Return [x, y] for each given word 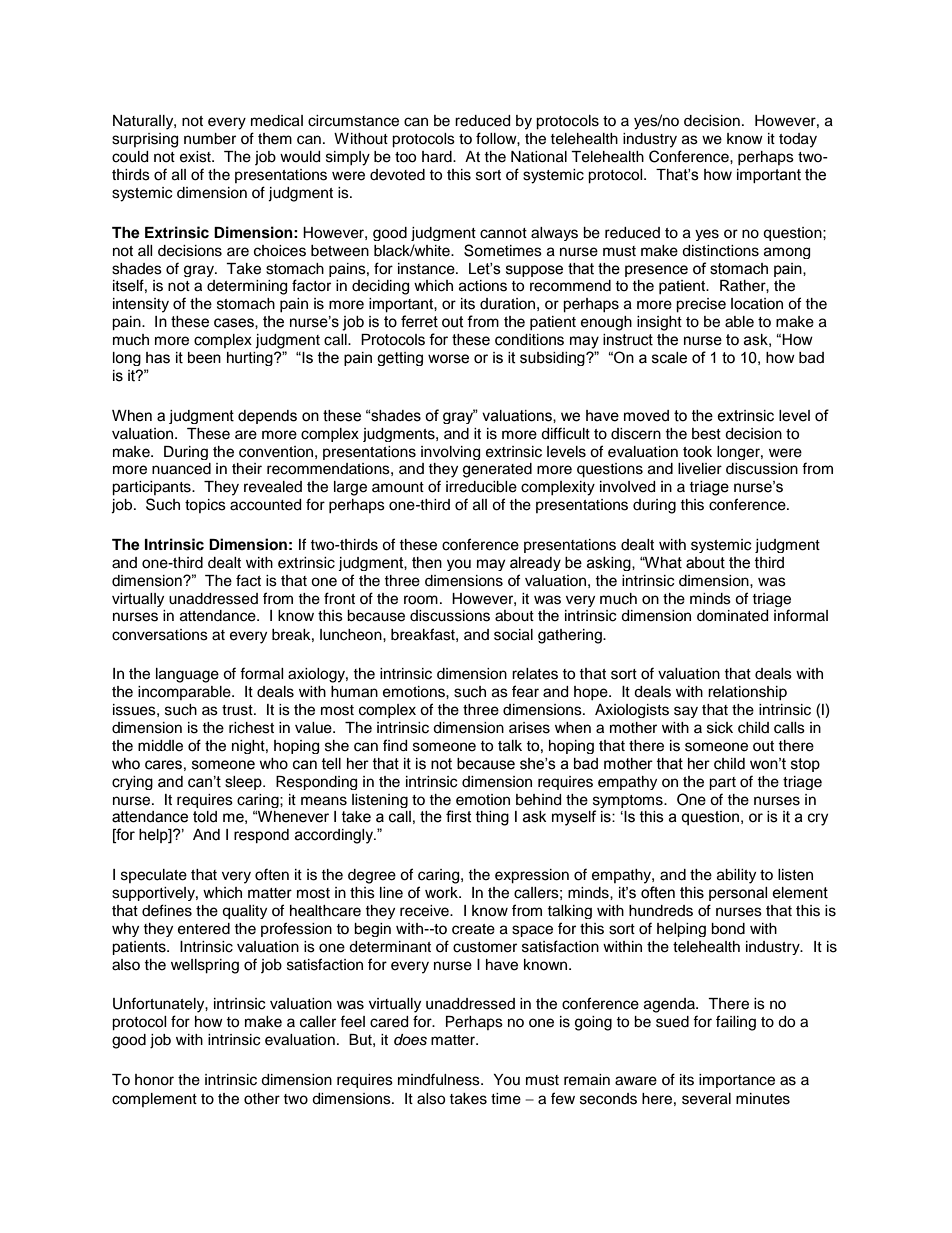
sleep [244, 783]
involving [450, 453]
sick [720, 728]
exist [196, 157]
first [459, 816]
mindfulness [440, 1079]
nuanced [181, 469]
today [798, 140]
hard [438, 157]
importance [737, 1081]
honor [154, 1080]
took [697, 452]
